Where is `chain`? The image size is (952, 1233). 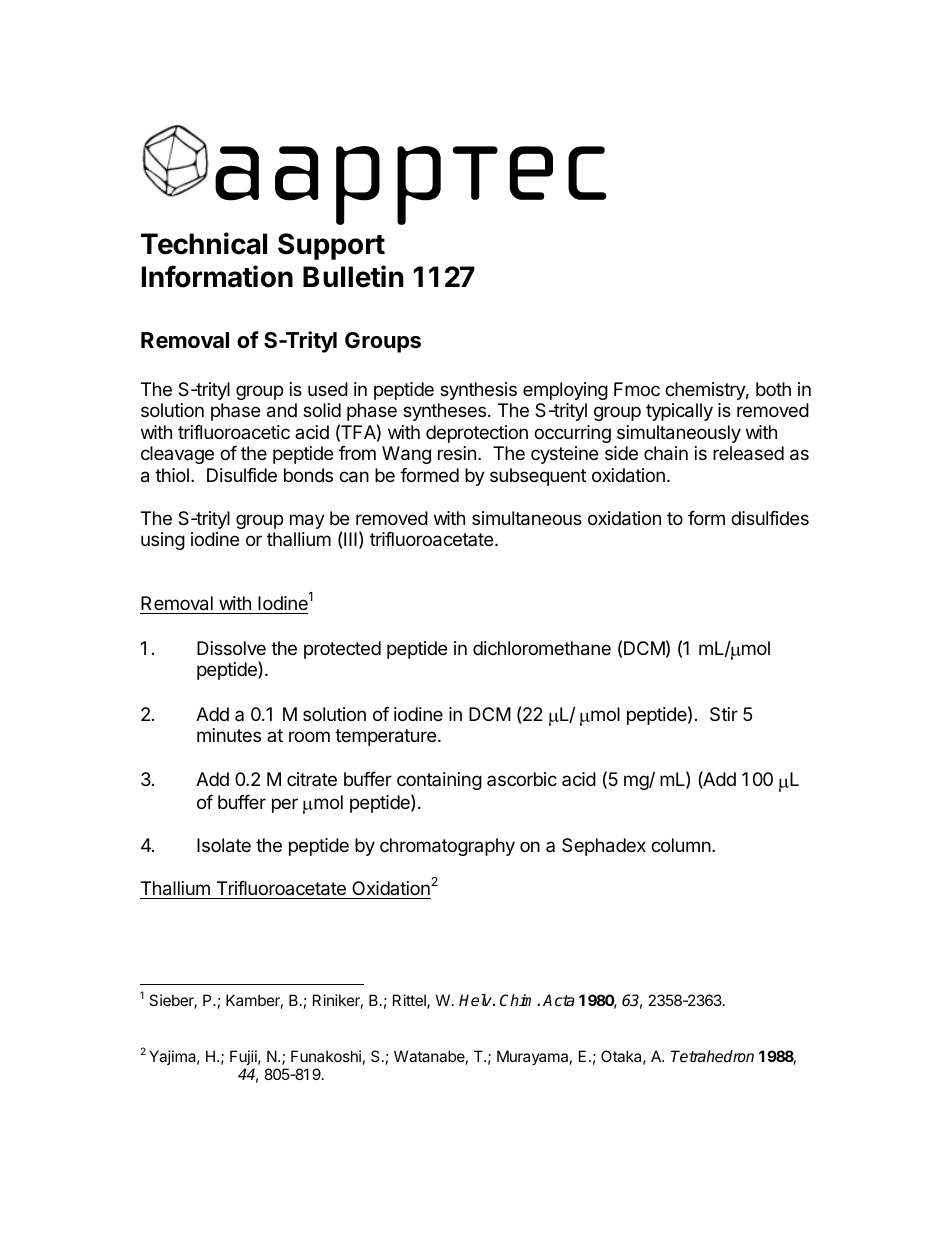
chain is located at coordinates (666, 453).
